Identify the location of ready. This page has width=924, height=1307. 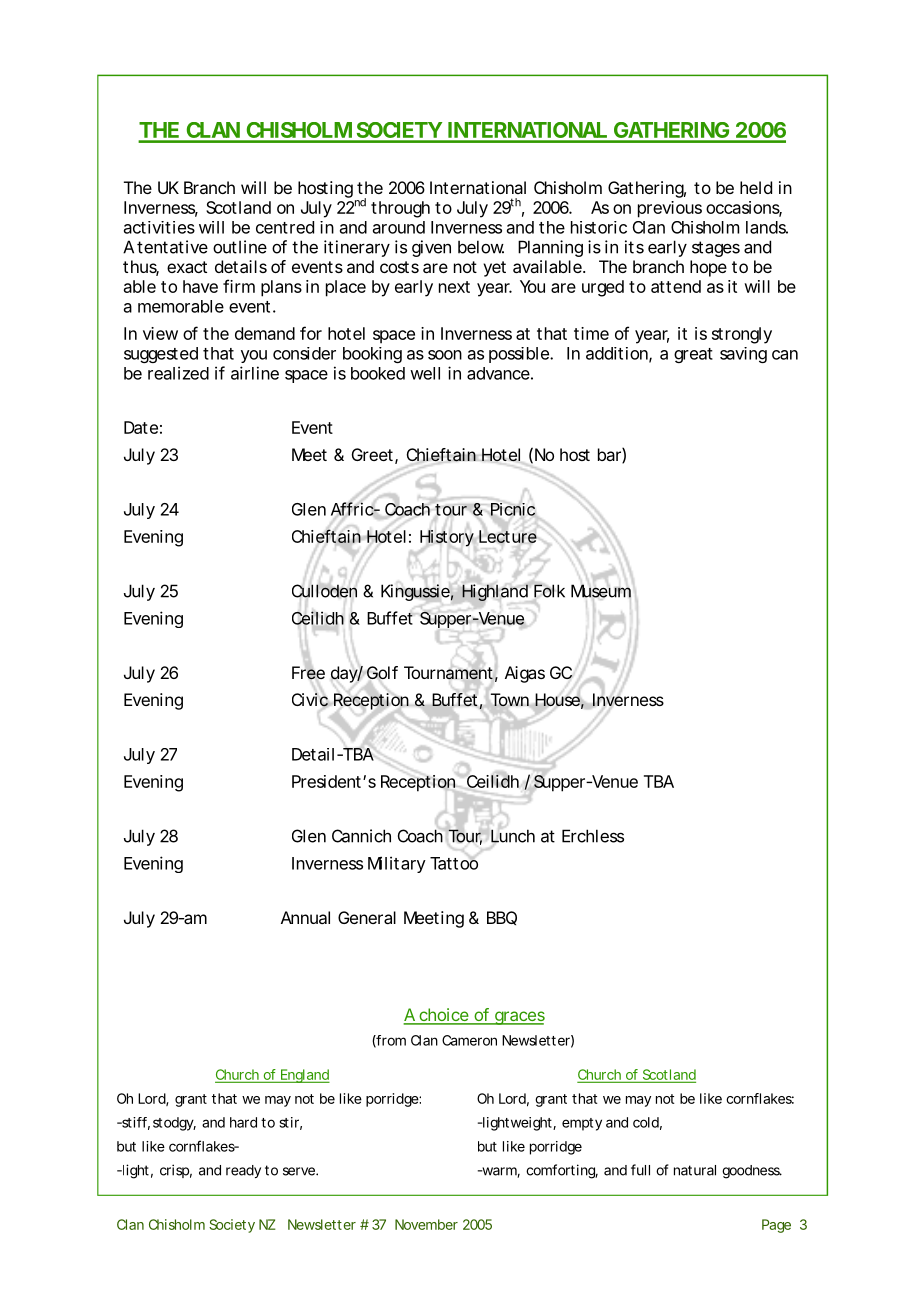
(243, 1171).
